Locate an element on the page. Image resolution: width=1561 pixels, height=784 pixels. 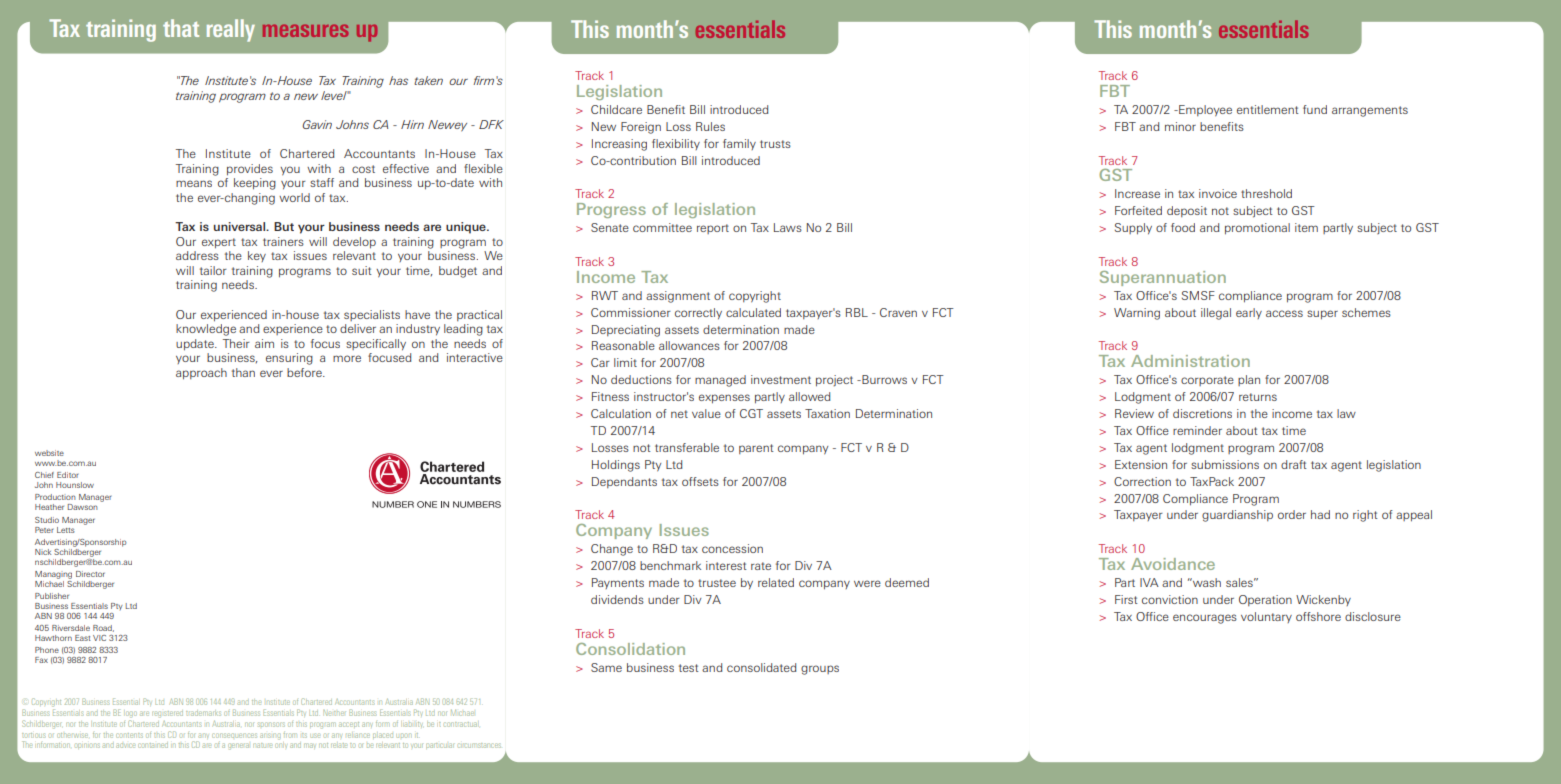
managed is located at coordinates (720, 381).
